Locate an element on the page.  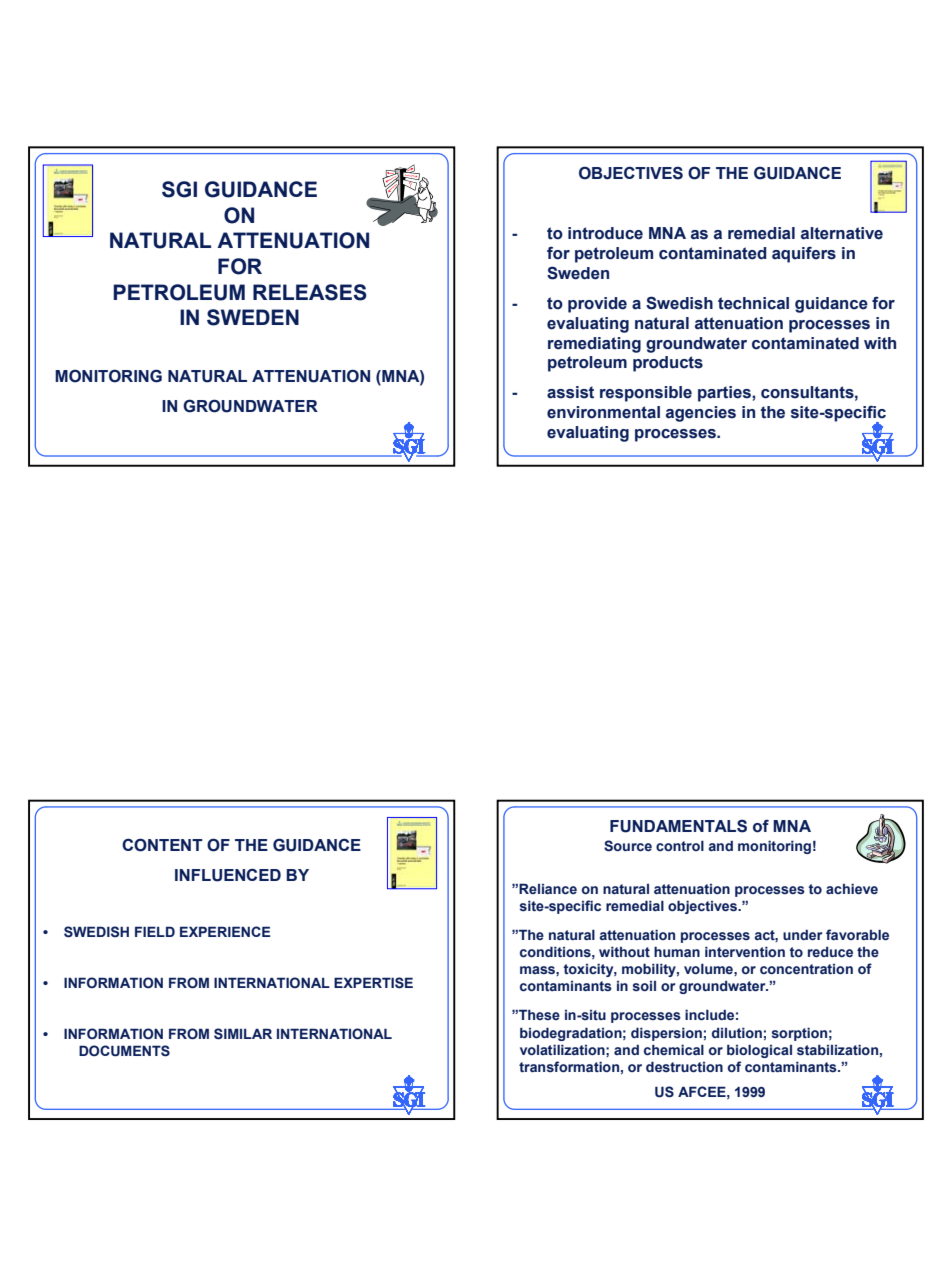
CONTENT is located at coordinates (162, 845).
